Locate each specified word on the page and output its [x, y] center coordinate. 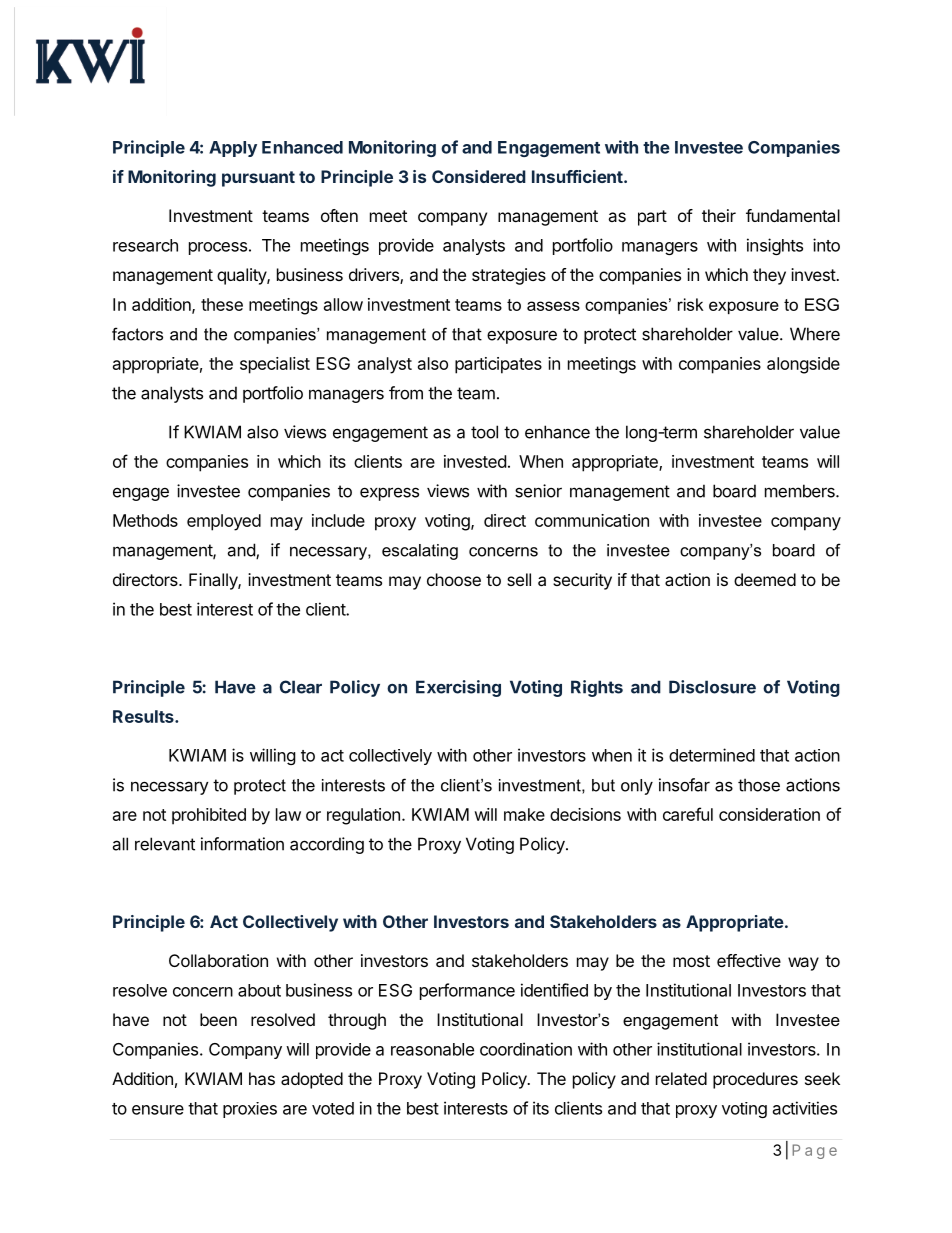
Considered [479, 176]
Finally [214, 581]
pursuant [258, 179]
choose [454, 579]
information [242, 844]
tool [484, 432]
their [719, 215]
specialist [275, 365]
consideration [769, 814]
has [262, 1078]
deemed [765, 579]
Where [815, 334]
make [524, 814]
